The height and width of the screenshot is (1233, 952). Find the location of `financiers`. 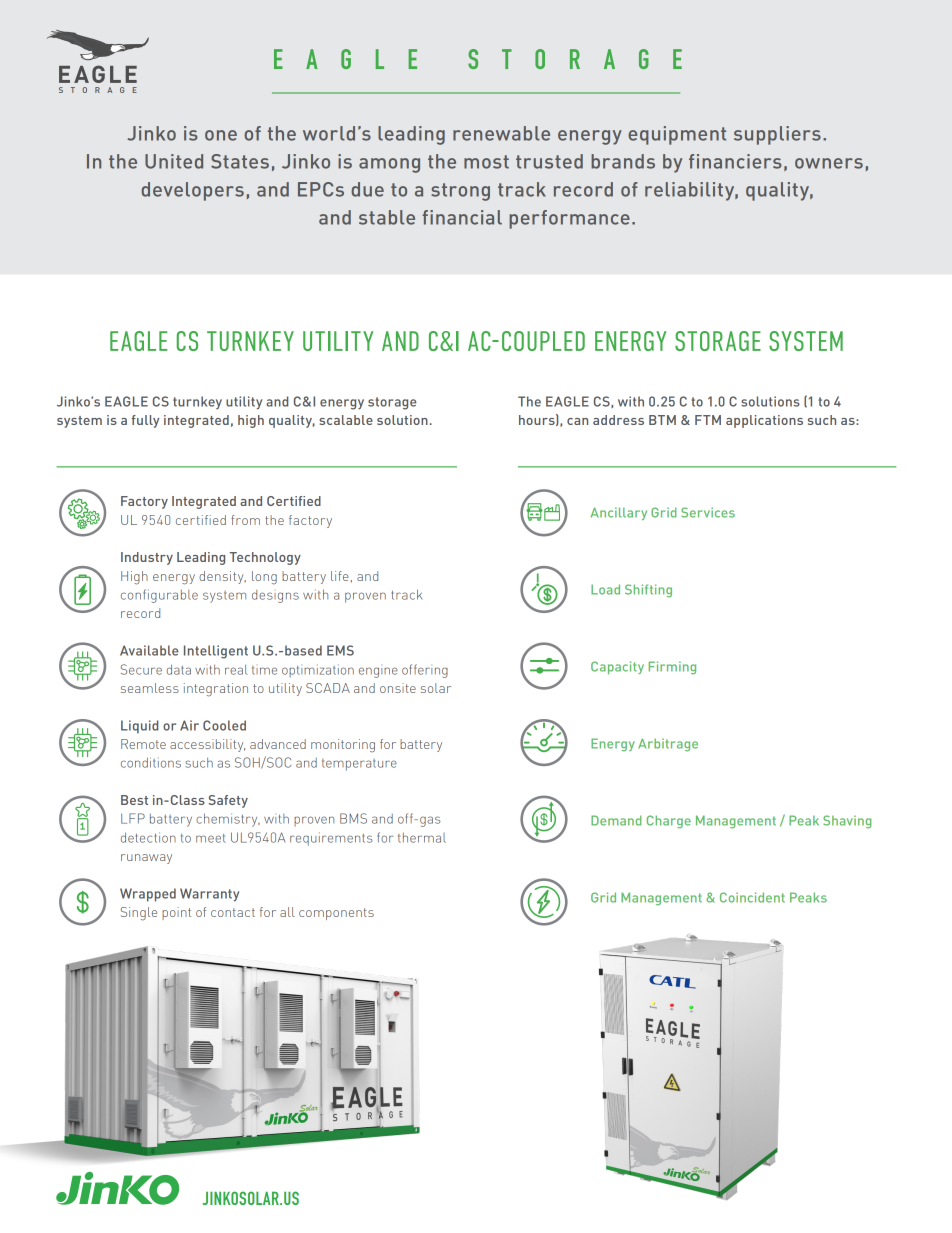

financiers is located at coordinates (735, 161).
